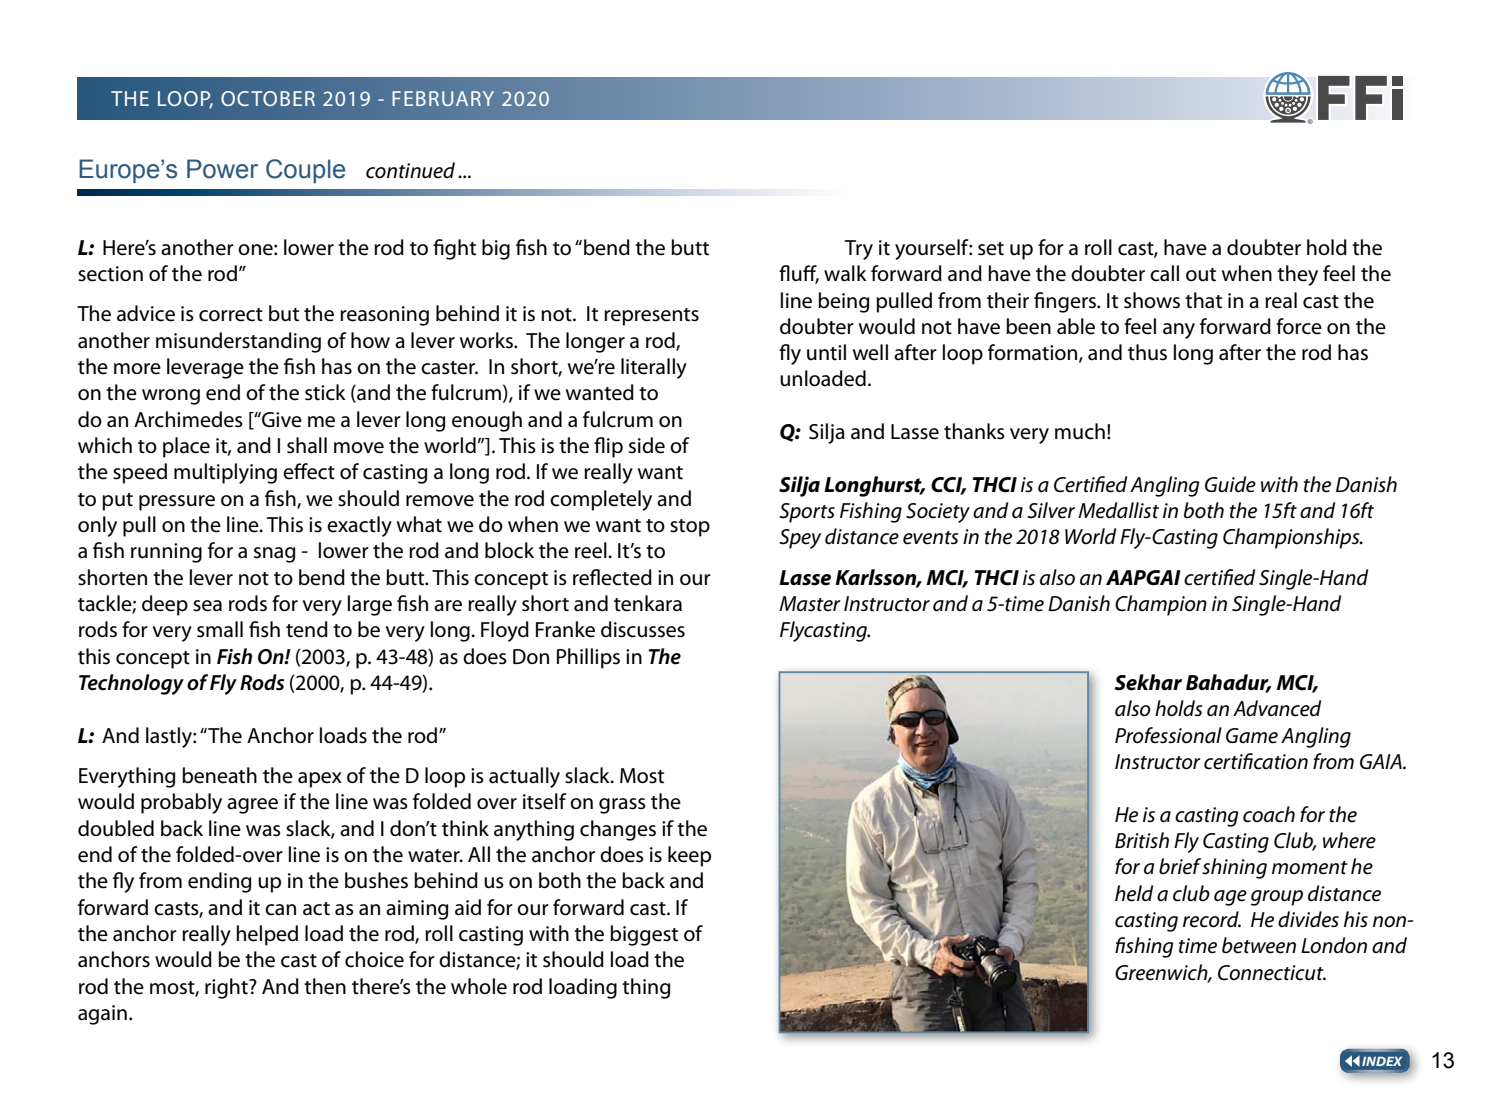  I want to click on snag, so click(274, 555).
